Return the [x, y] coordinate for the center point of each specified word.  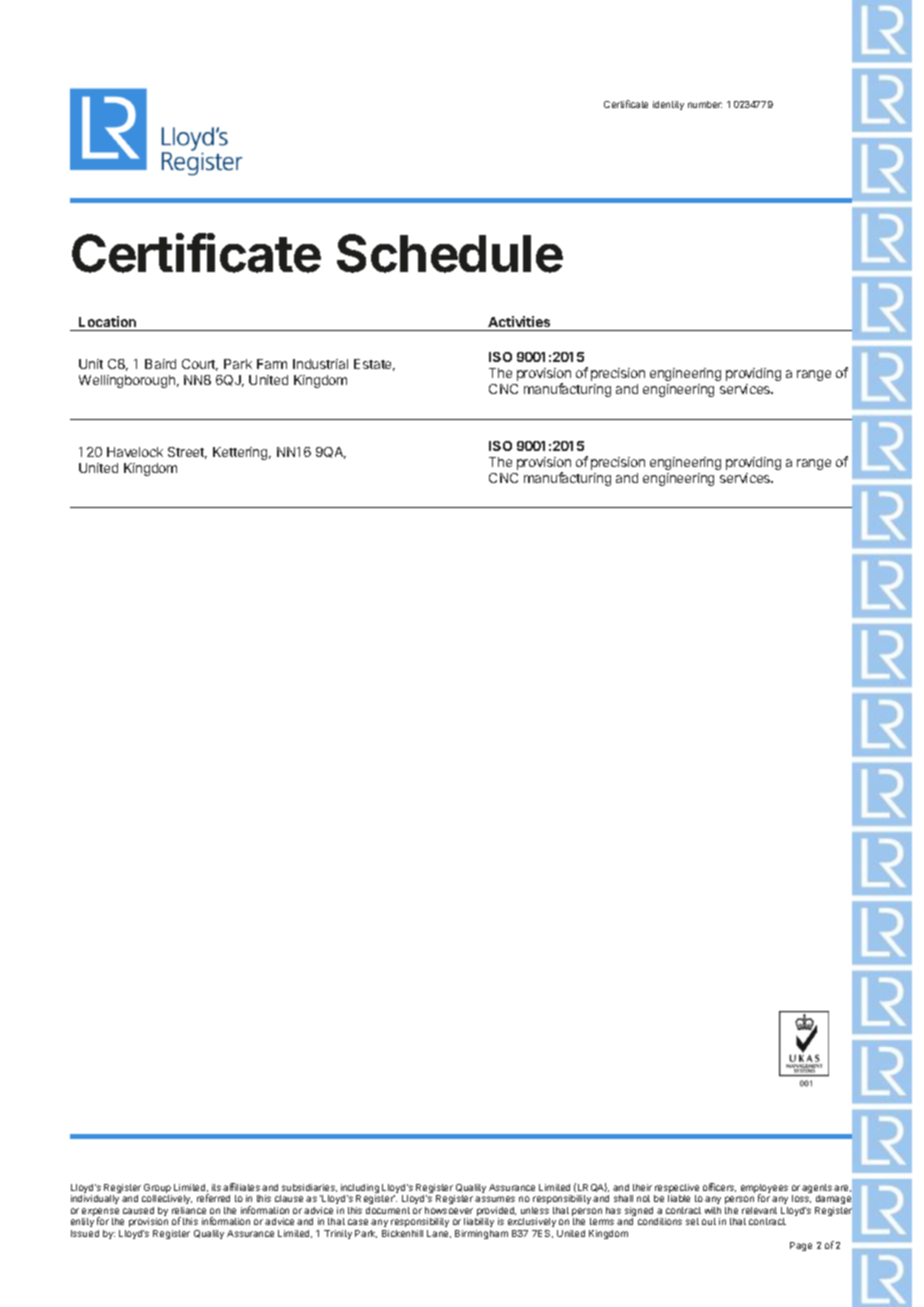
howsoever [449, 1210]
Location [107, 321]
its [216, 1187]
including [360, 1190]
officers [719, 1187]
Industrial [320, 364]
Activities [519, 321]
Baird [160, 364]
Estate [374, 365]
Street [187, 453]
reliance [189, 1210]
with [713, 1210]
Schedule [450, 253]
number [705, 104]
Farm [272, 364]
